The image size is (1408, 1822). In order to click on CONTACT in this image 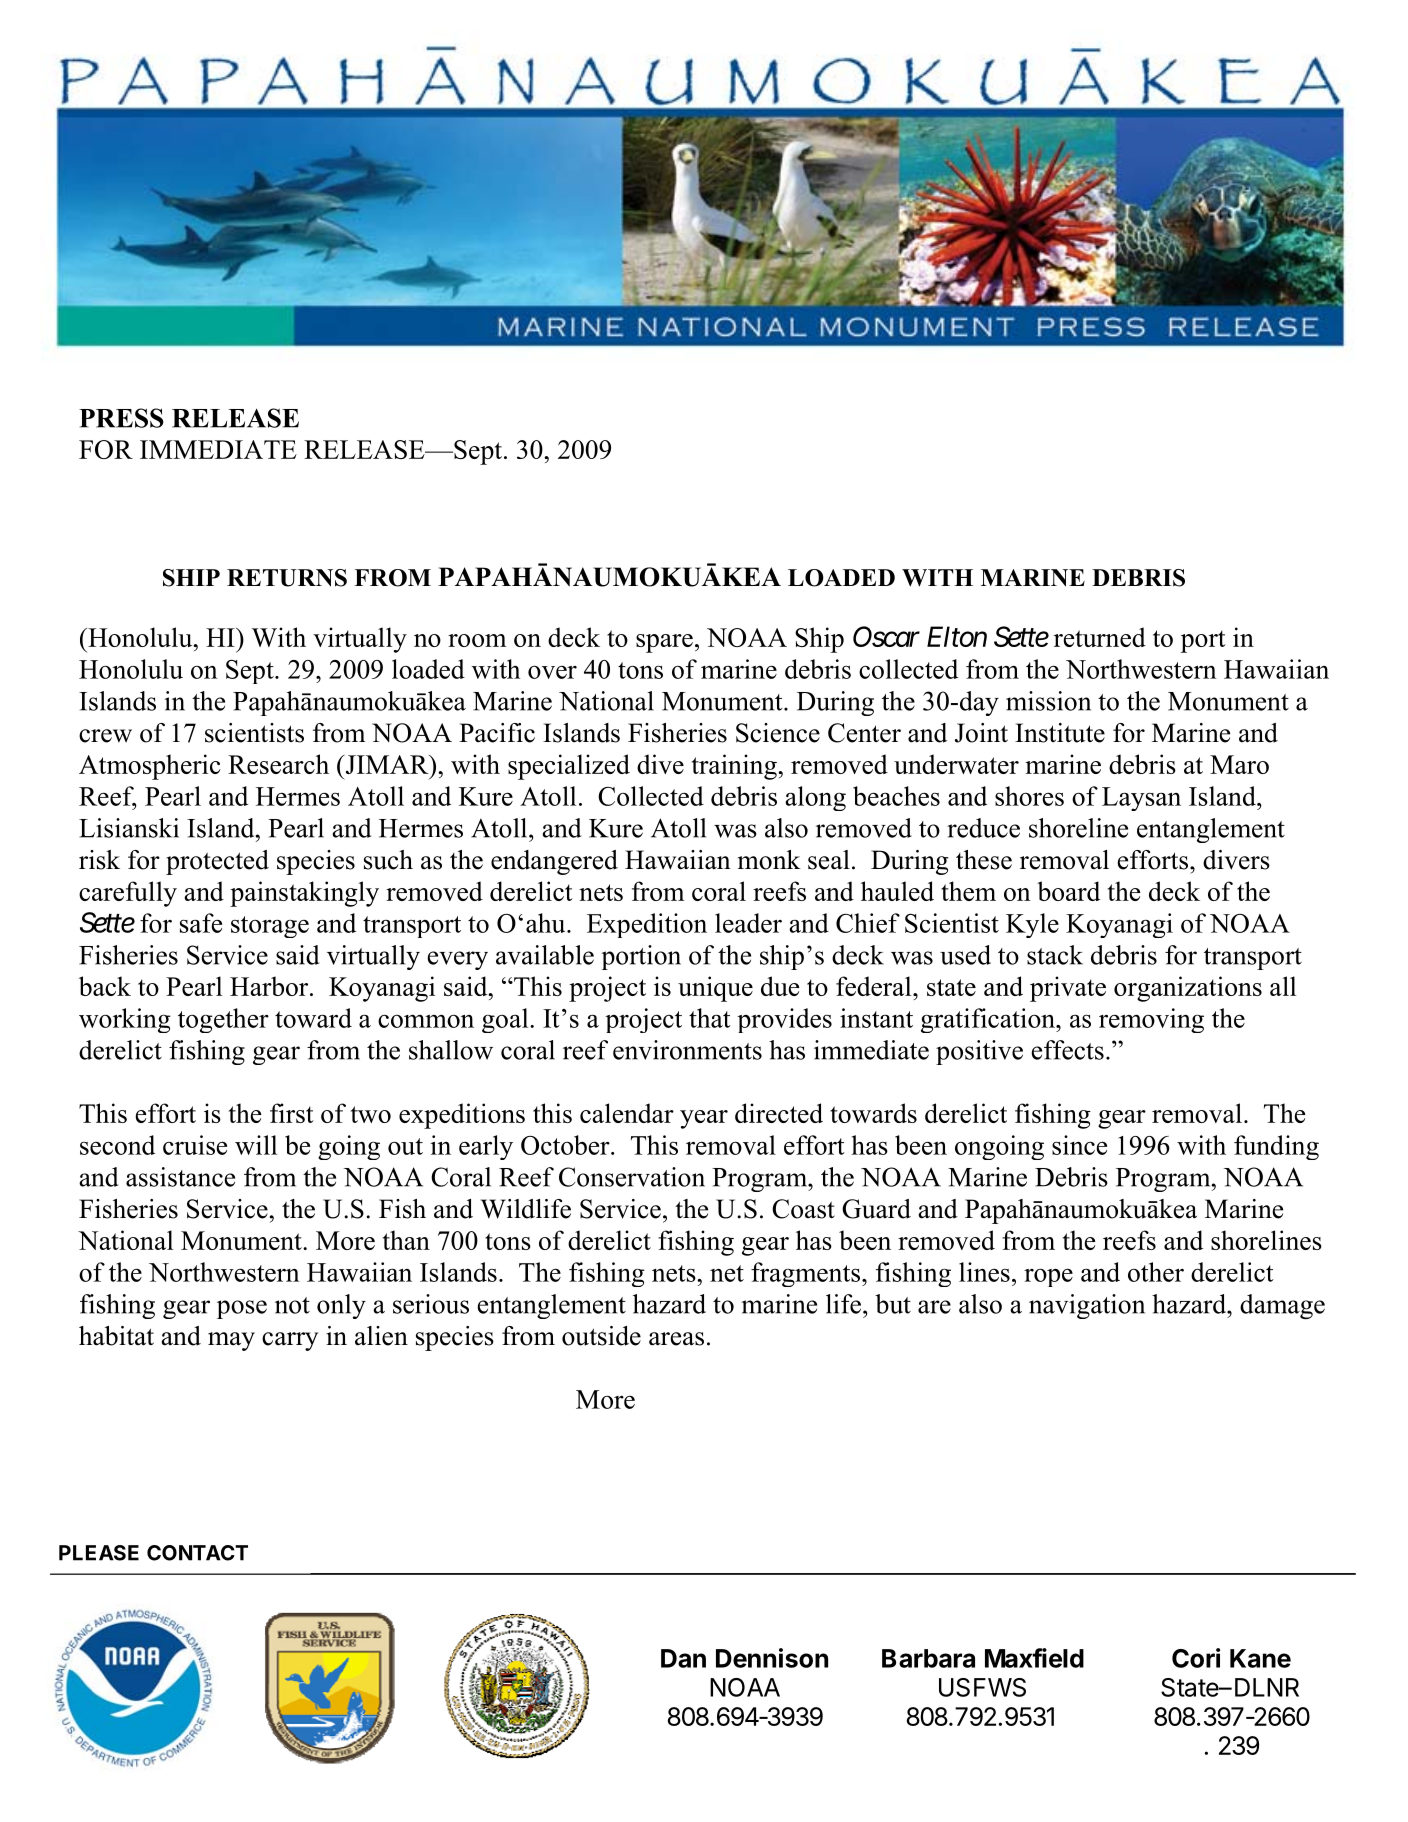, I will do `click(197, 1553)`.
